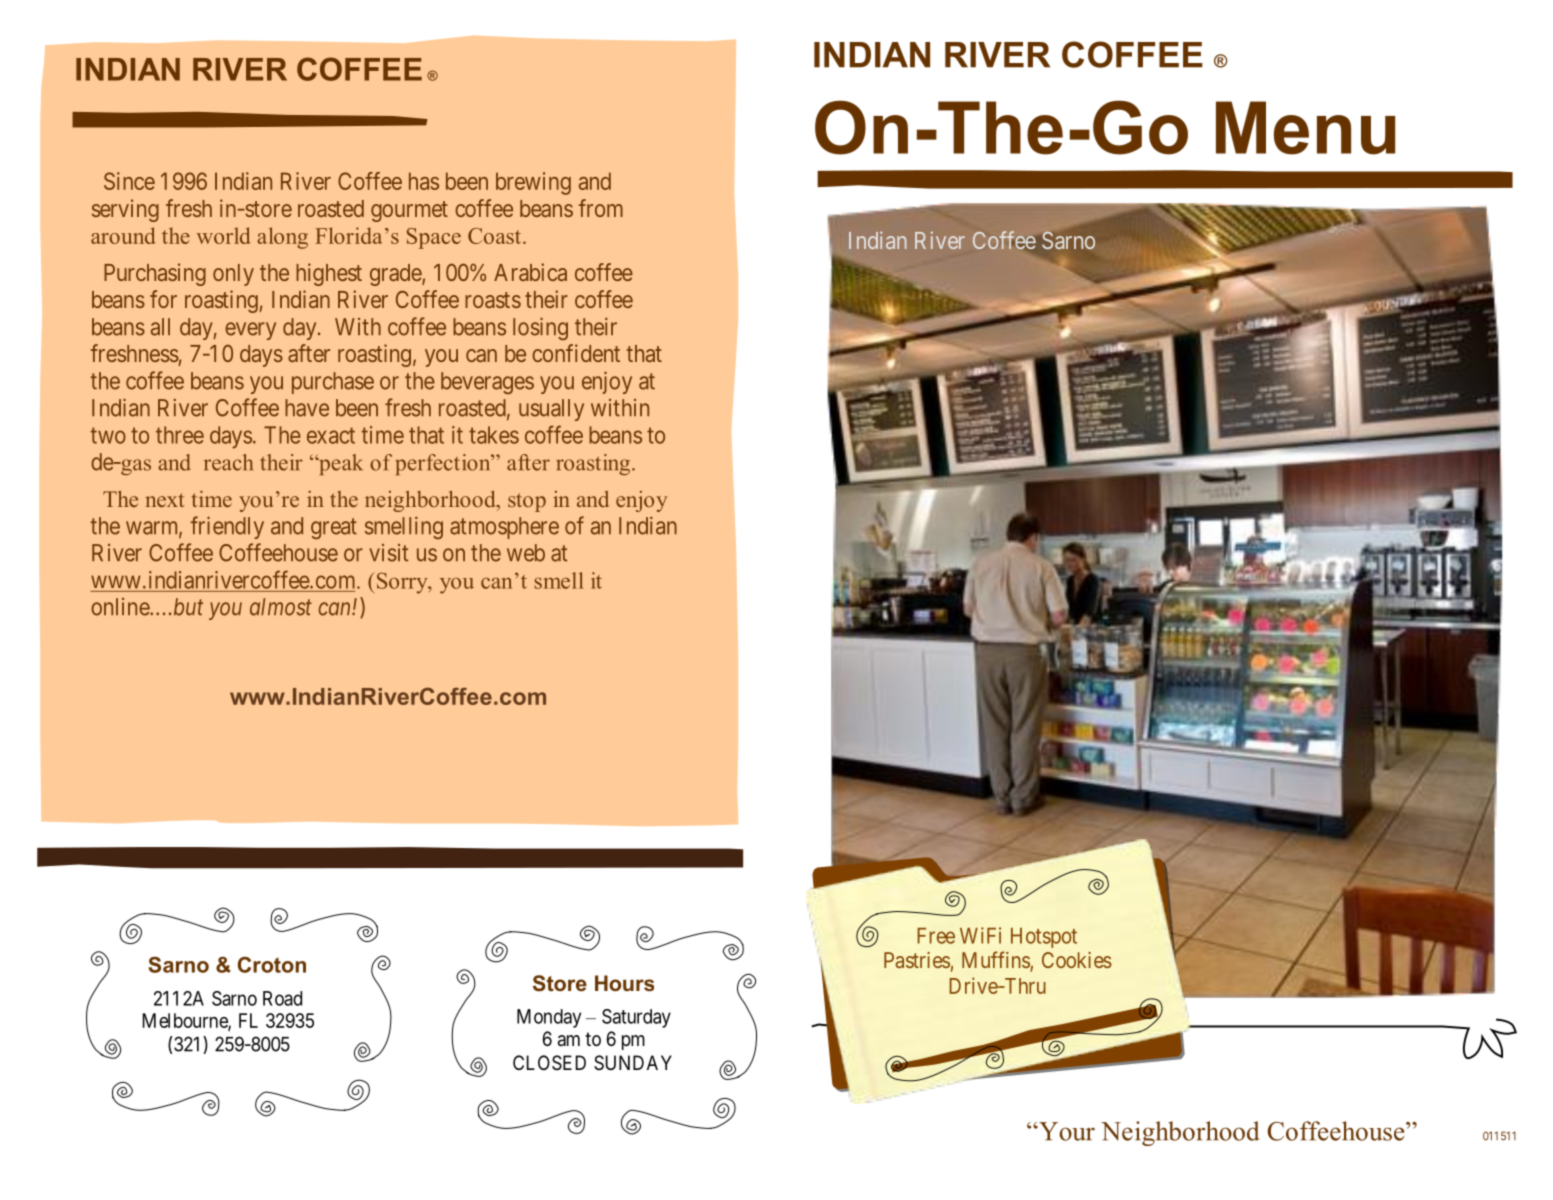 This screenshot has width=1553, height=1200. I want to click on friendly, so click(227, 527).
